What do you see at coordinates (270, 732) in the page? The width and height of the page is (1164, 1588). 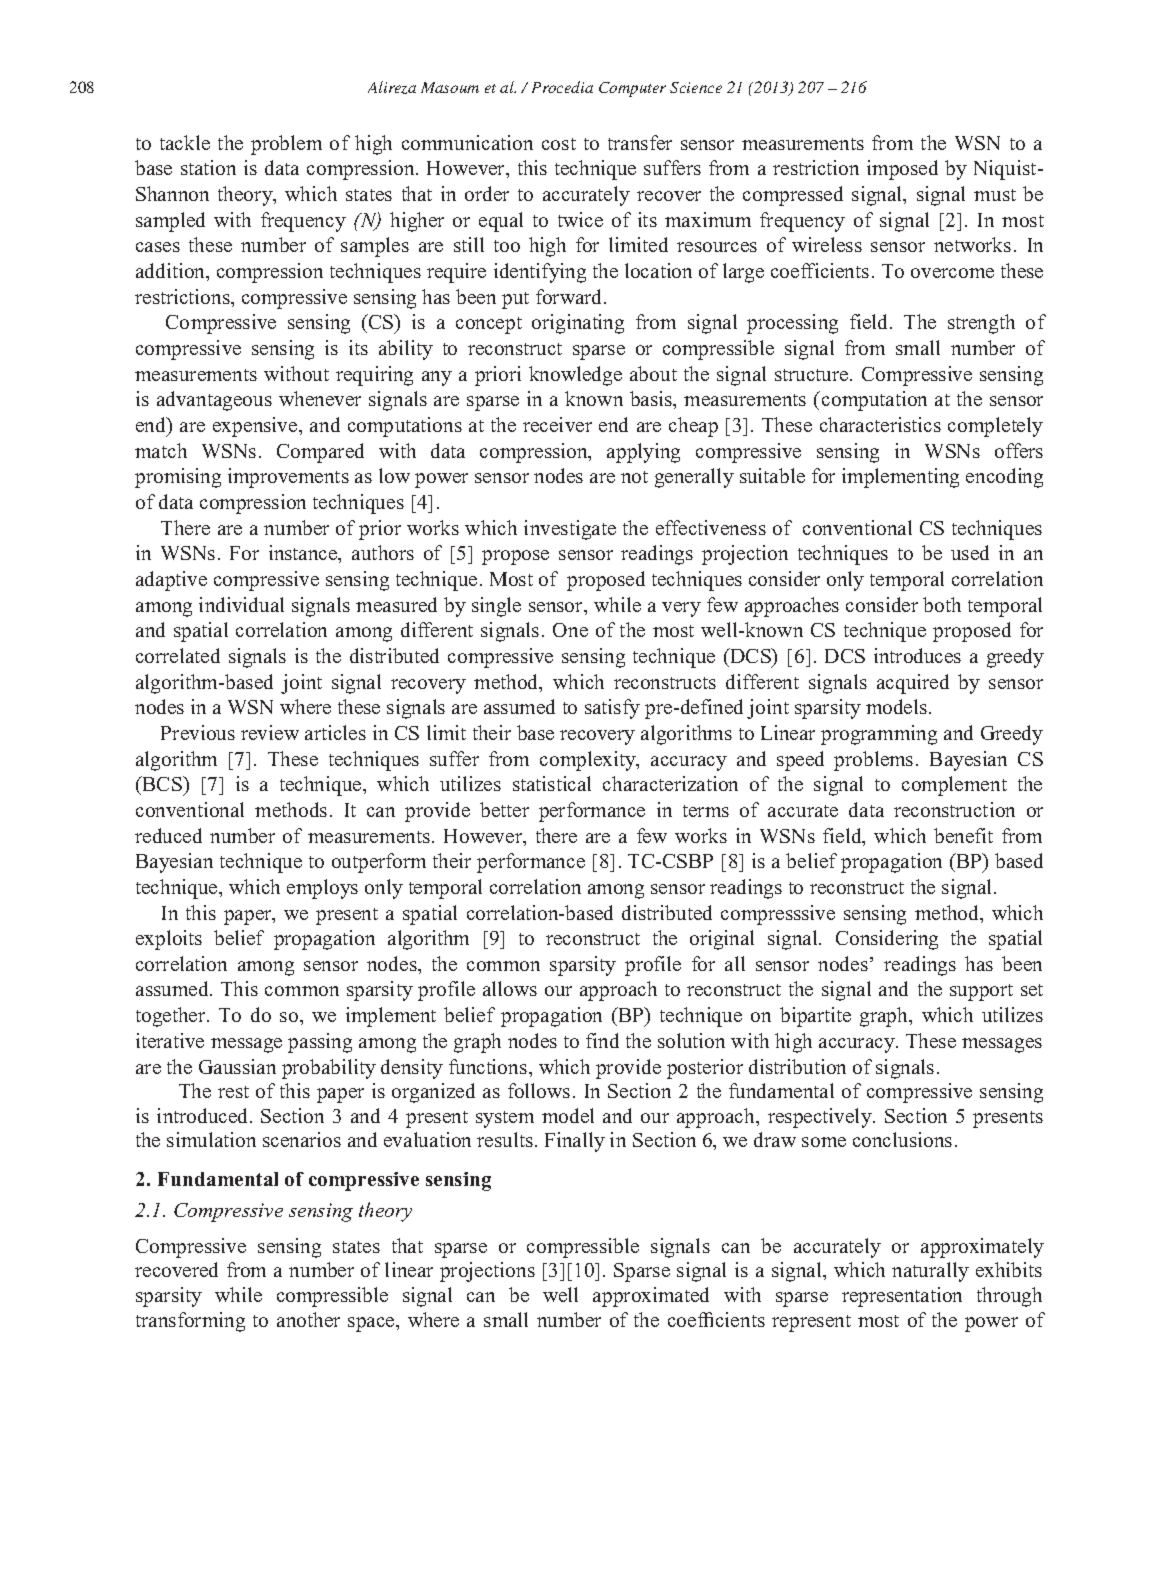 I see `review` at bounding box center [270, 732].
